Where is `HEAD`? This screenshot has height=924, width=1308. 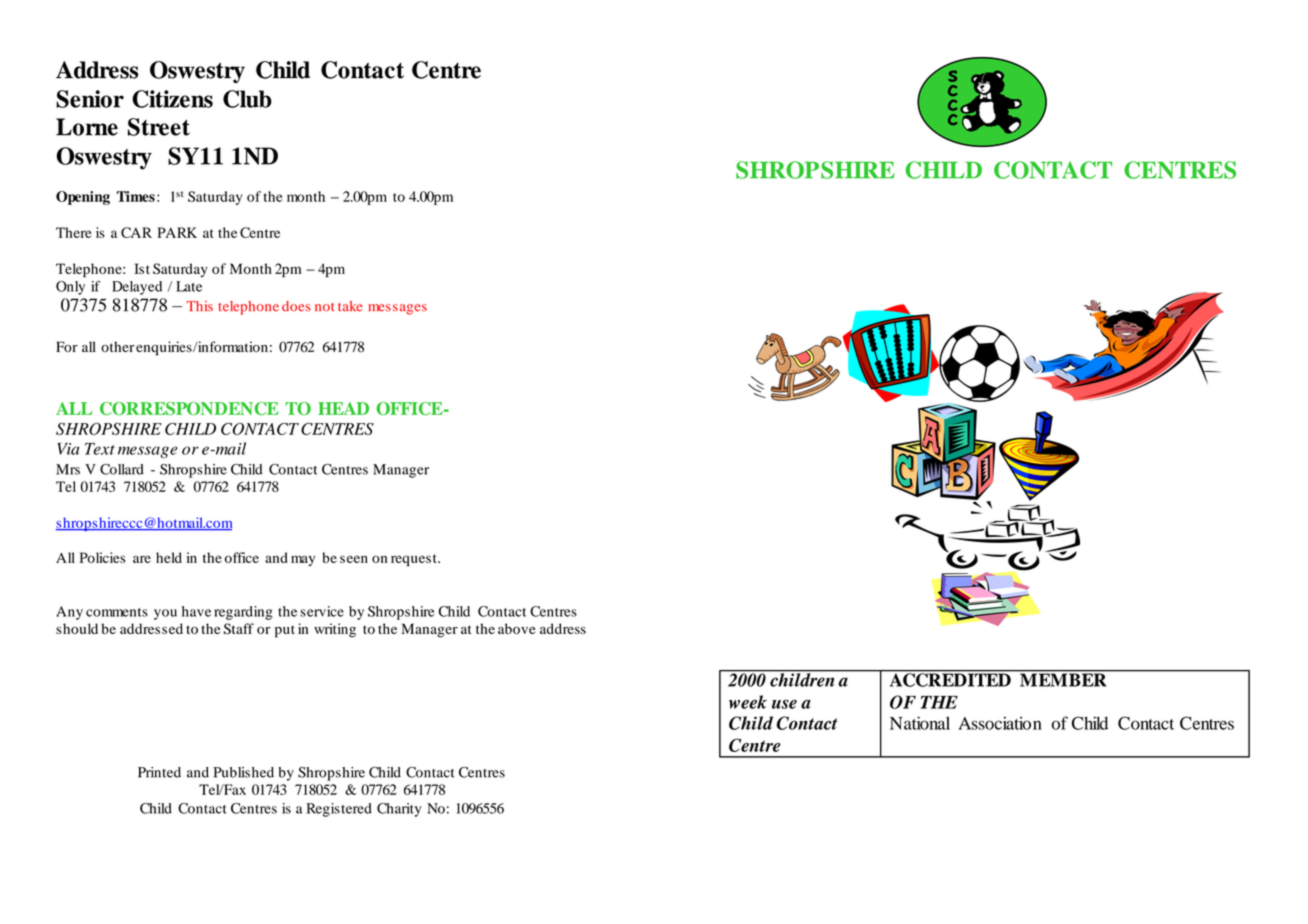 HEAD is located at coordinates (343, 408).
